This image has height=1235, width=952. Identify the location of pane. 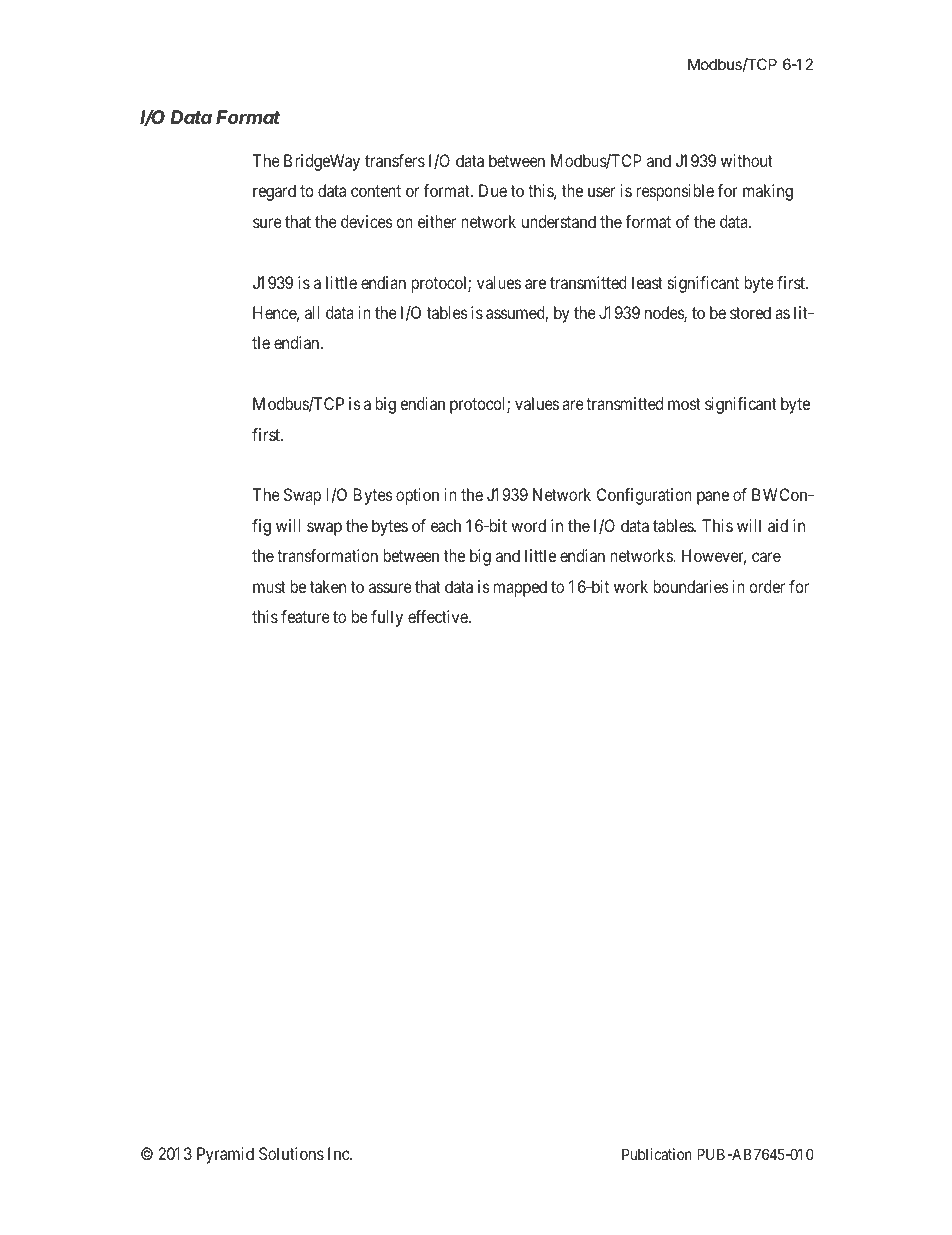
(713, 498).
